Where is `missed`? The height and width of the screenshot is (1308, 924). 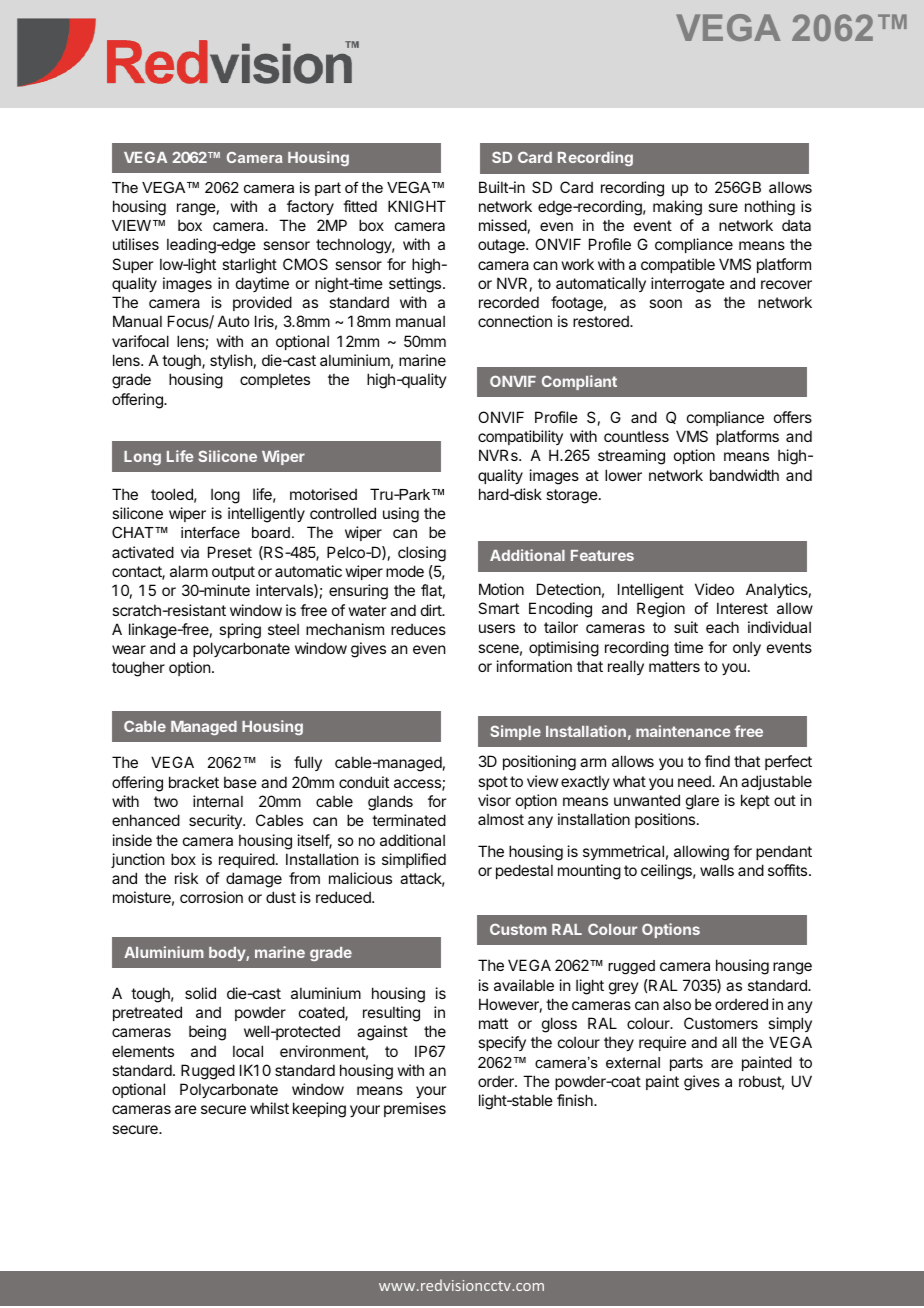 missed is located at coordinates (503, 225).
